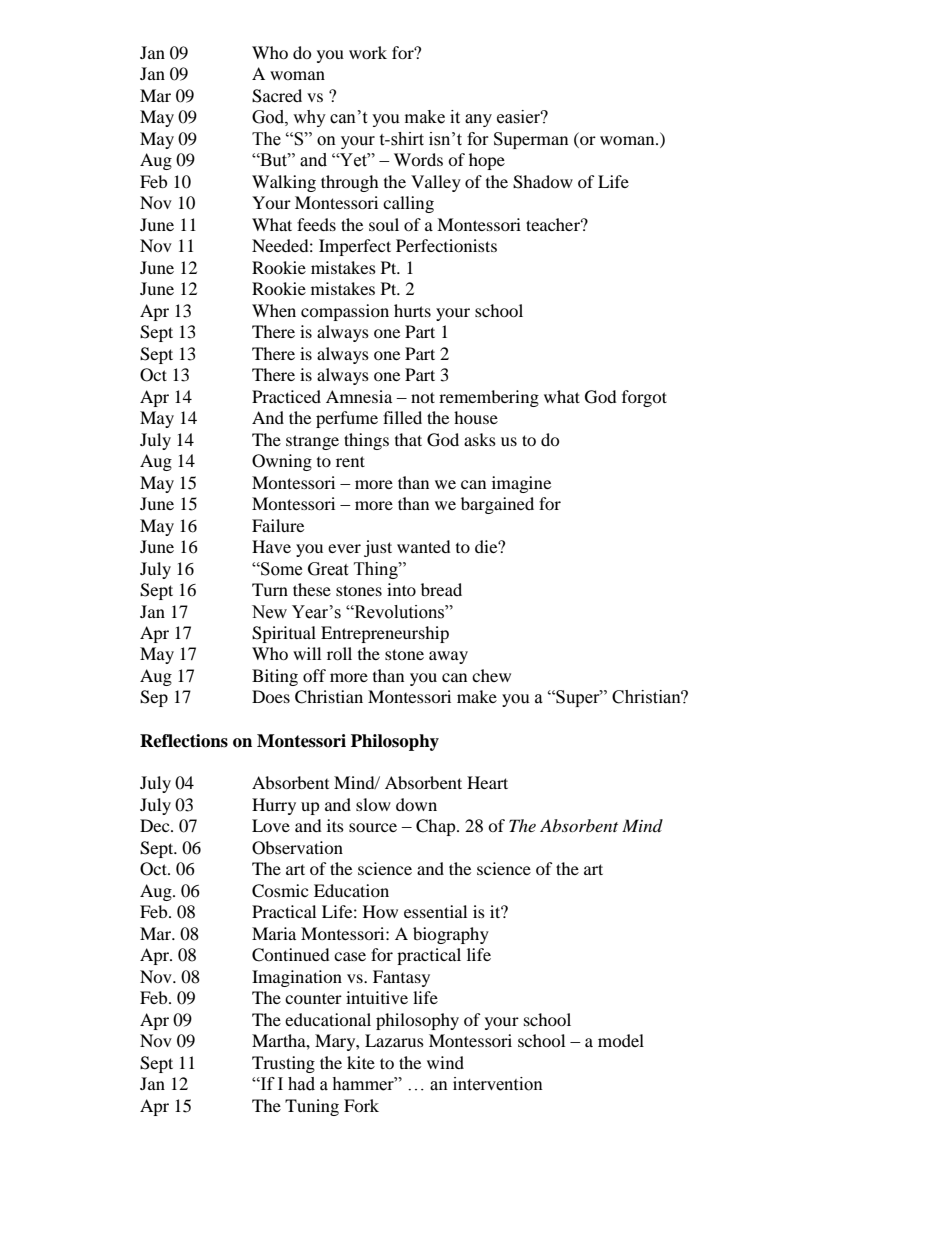 This screenshot has height=1233, width=952. Describe the element at coordinates (277, 96) in the screenshot. I see `Sacred` at that location.
